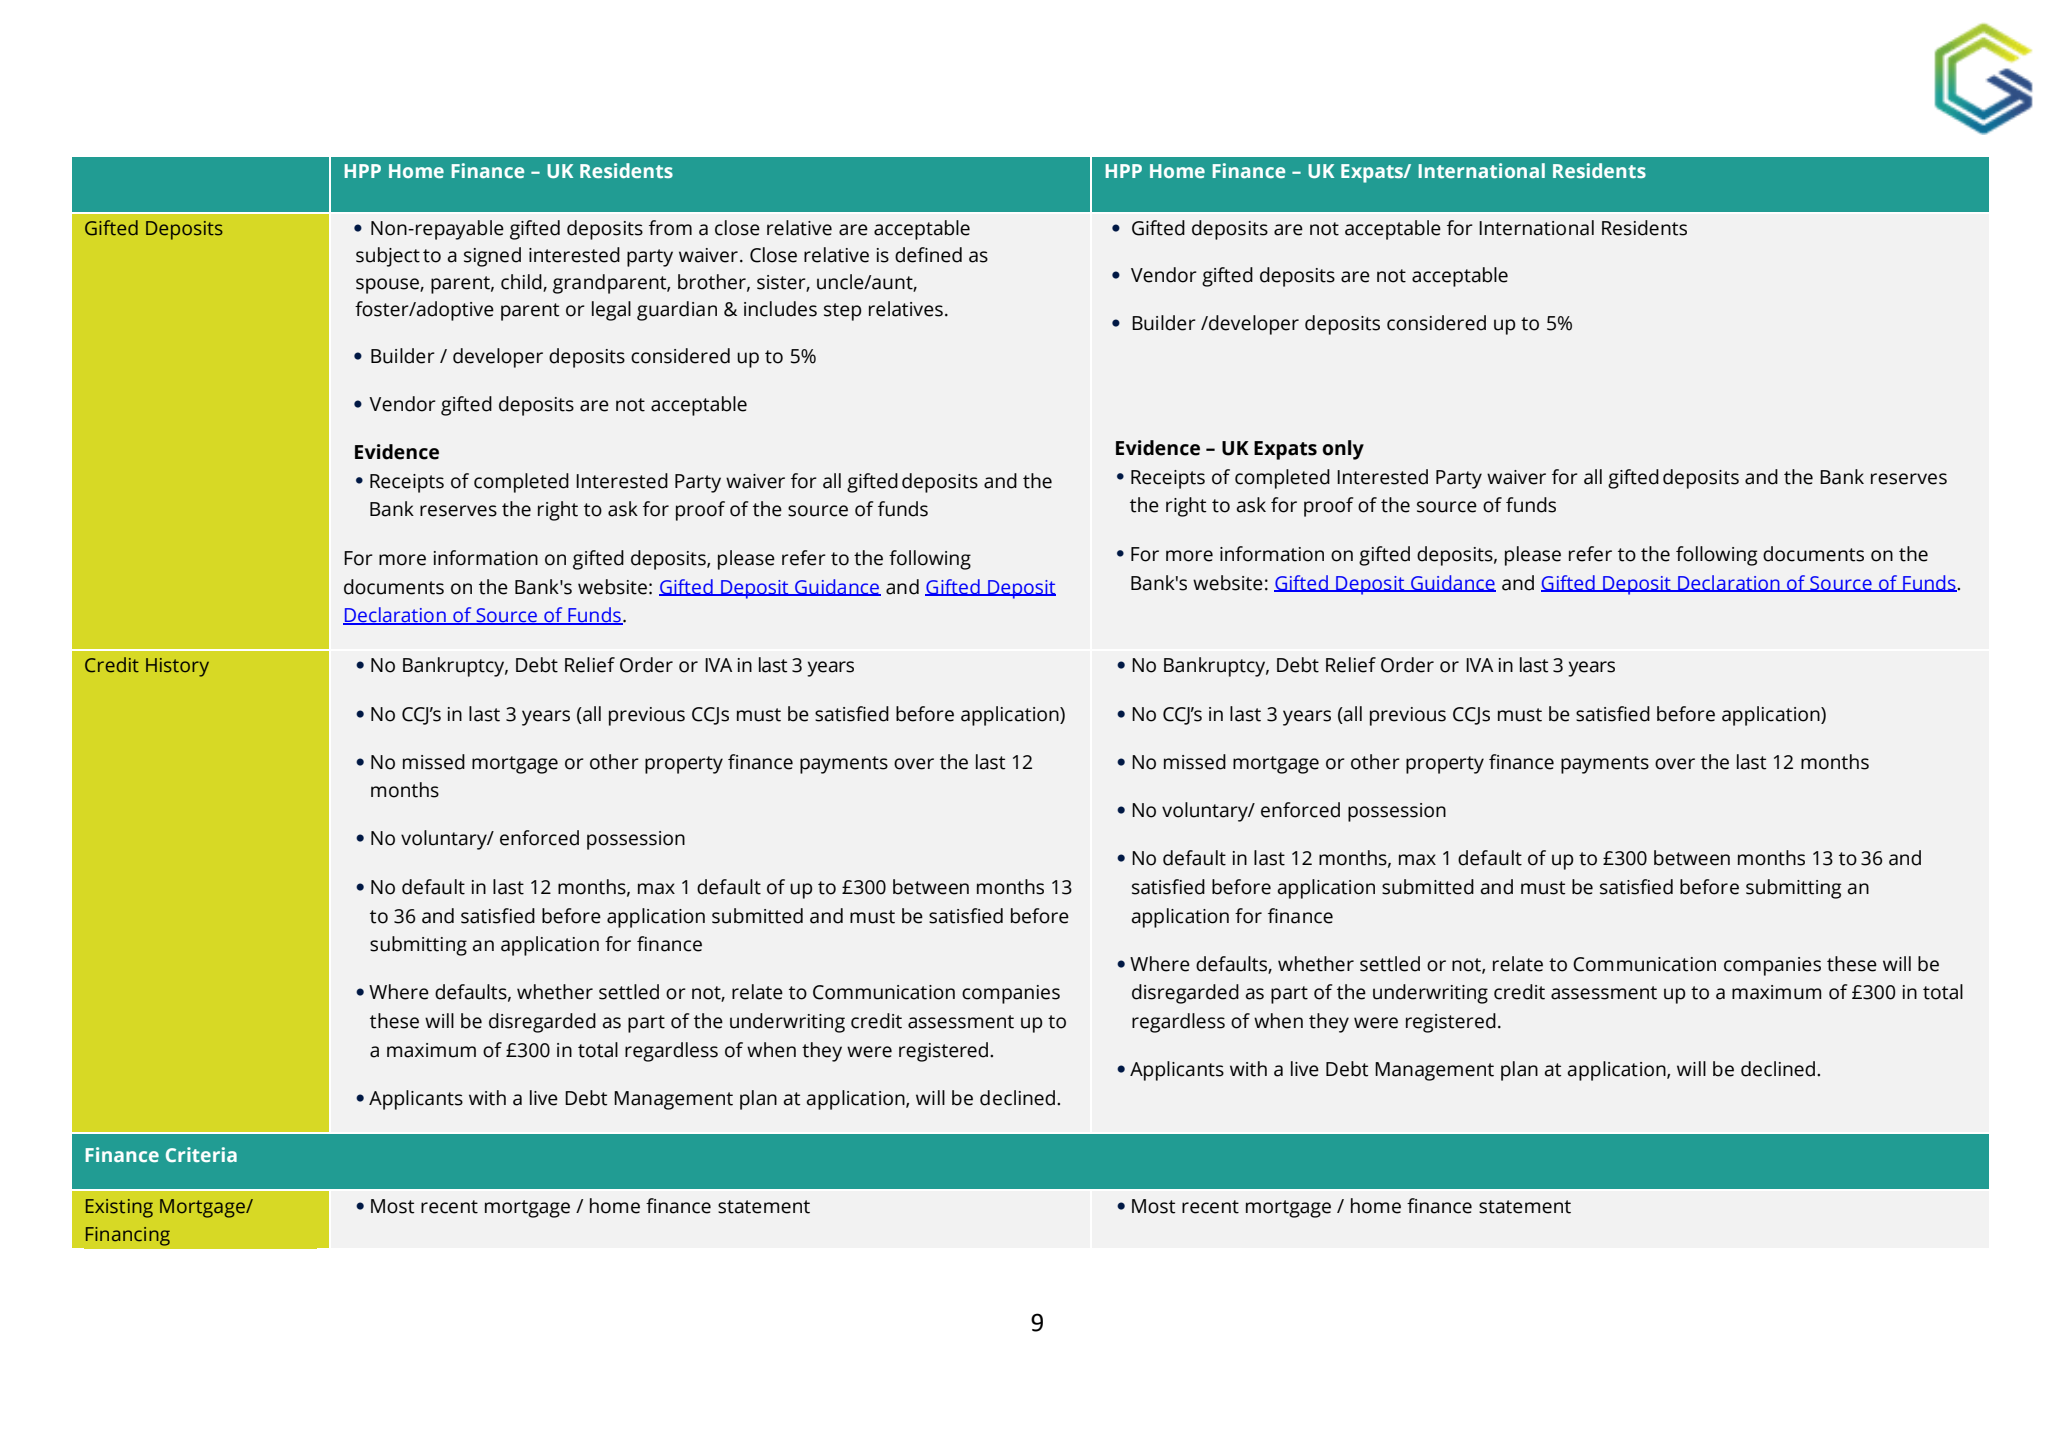 The height and width of the screenshot is (1452, 2053). I want to click on step, so click(843, 312).
